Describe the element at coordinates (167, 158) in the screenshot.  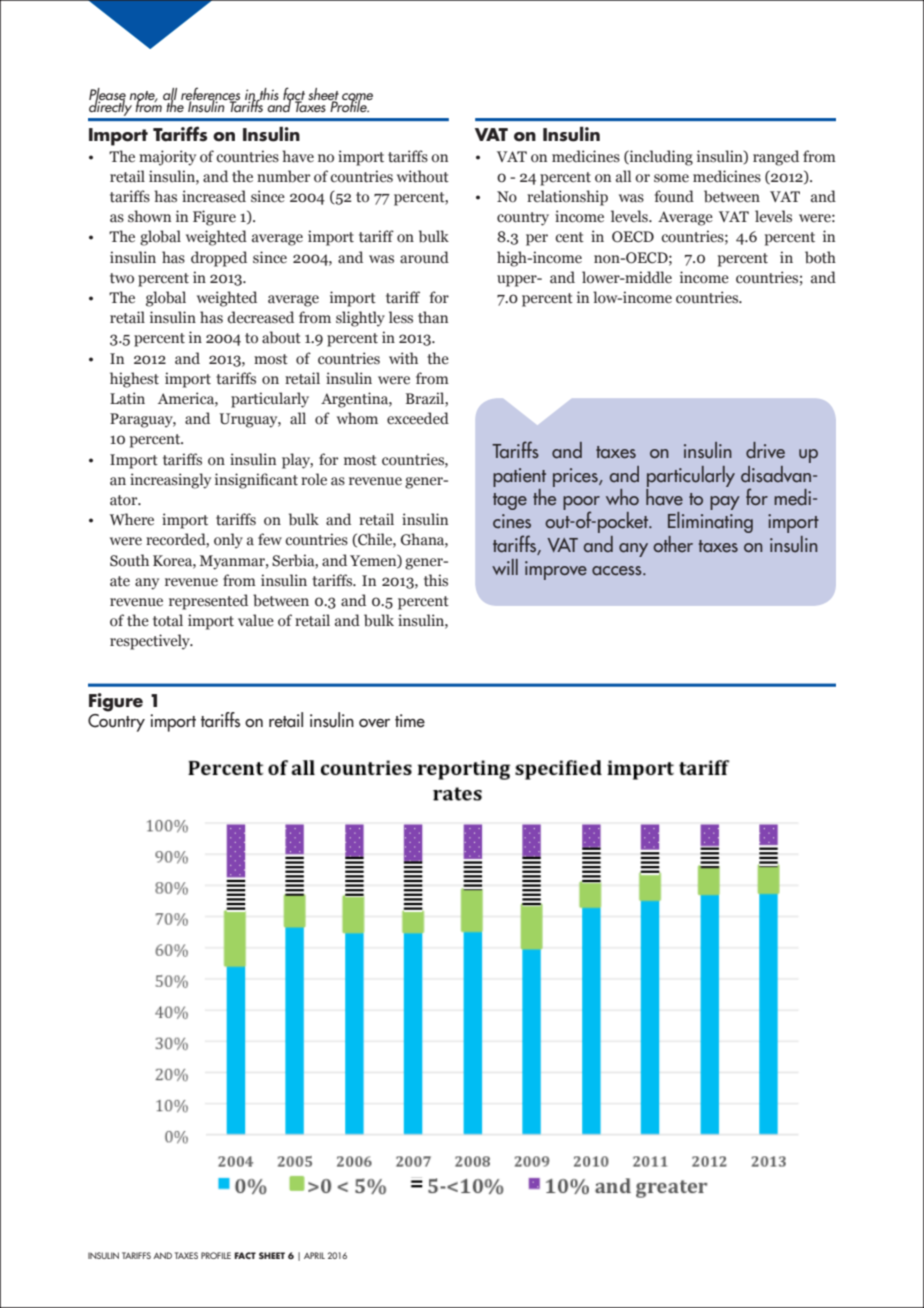
I see `majority` at that location.
